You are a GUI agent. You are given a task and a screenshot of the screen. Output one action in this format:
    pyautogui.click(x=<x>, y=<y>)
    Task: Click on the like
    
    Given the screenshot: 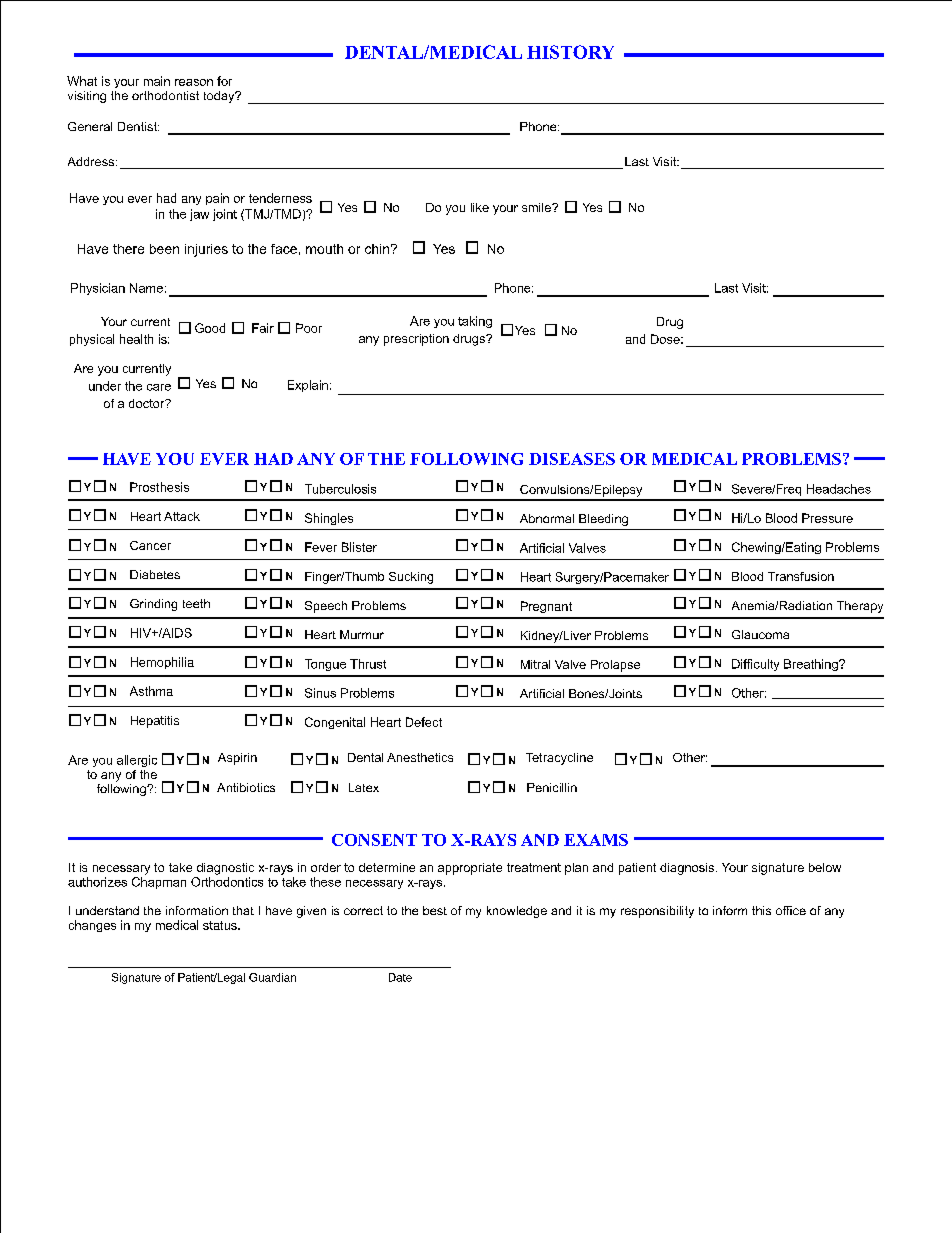 What is the action you would take?
    pyautogui.click(x=480, y=207)
